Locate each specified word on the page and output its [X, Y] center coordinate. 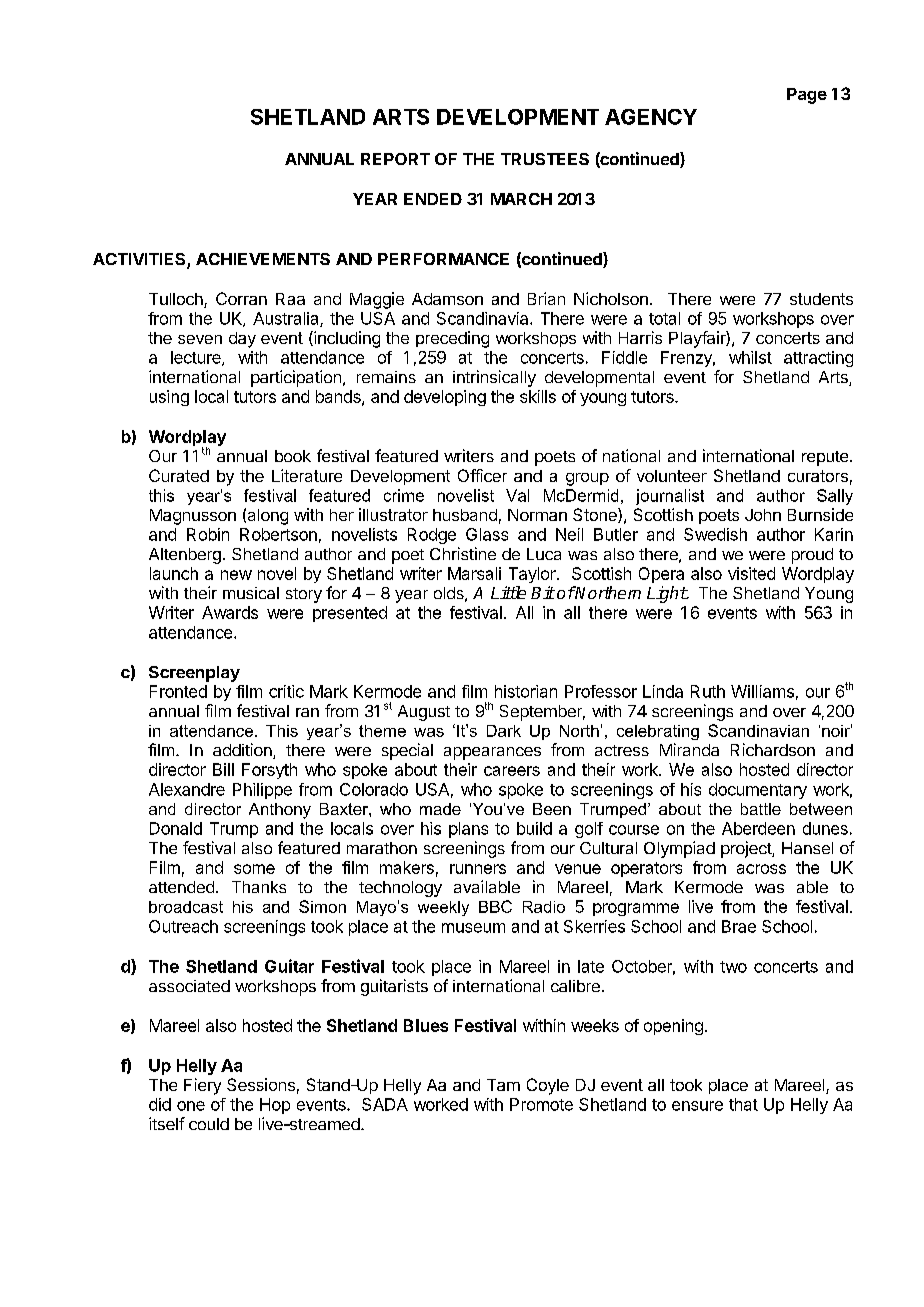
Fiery [202, 1086]
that [743, 1104]
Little [508, 592]
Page [807, 96]
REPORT [395, 159]
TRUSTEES [545, 159]
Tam [503, 1085]
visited [751, 573]
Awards [230, 612]
